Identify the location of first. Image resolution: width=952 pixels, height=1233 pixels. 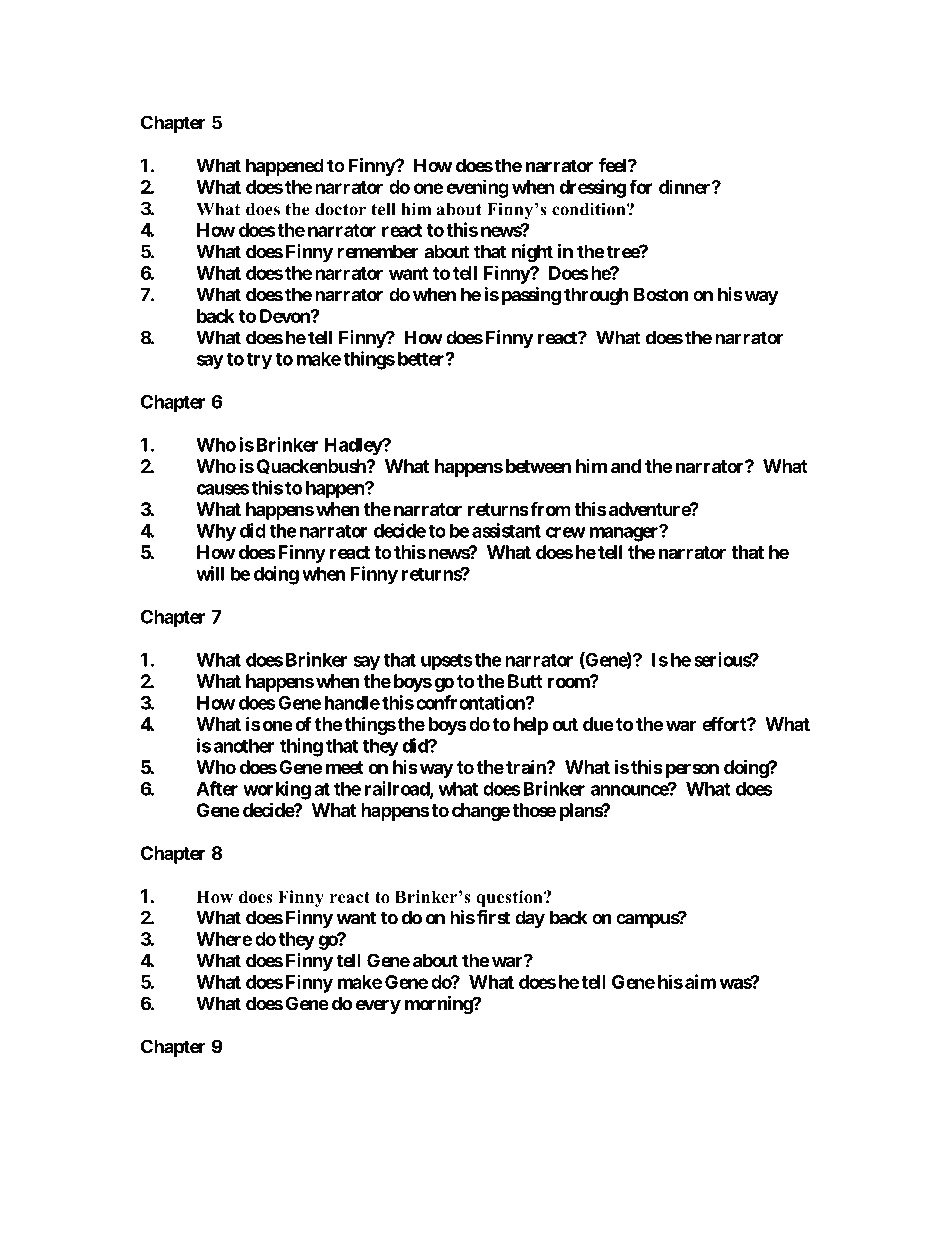
(493, 917).
